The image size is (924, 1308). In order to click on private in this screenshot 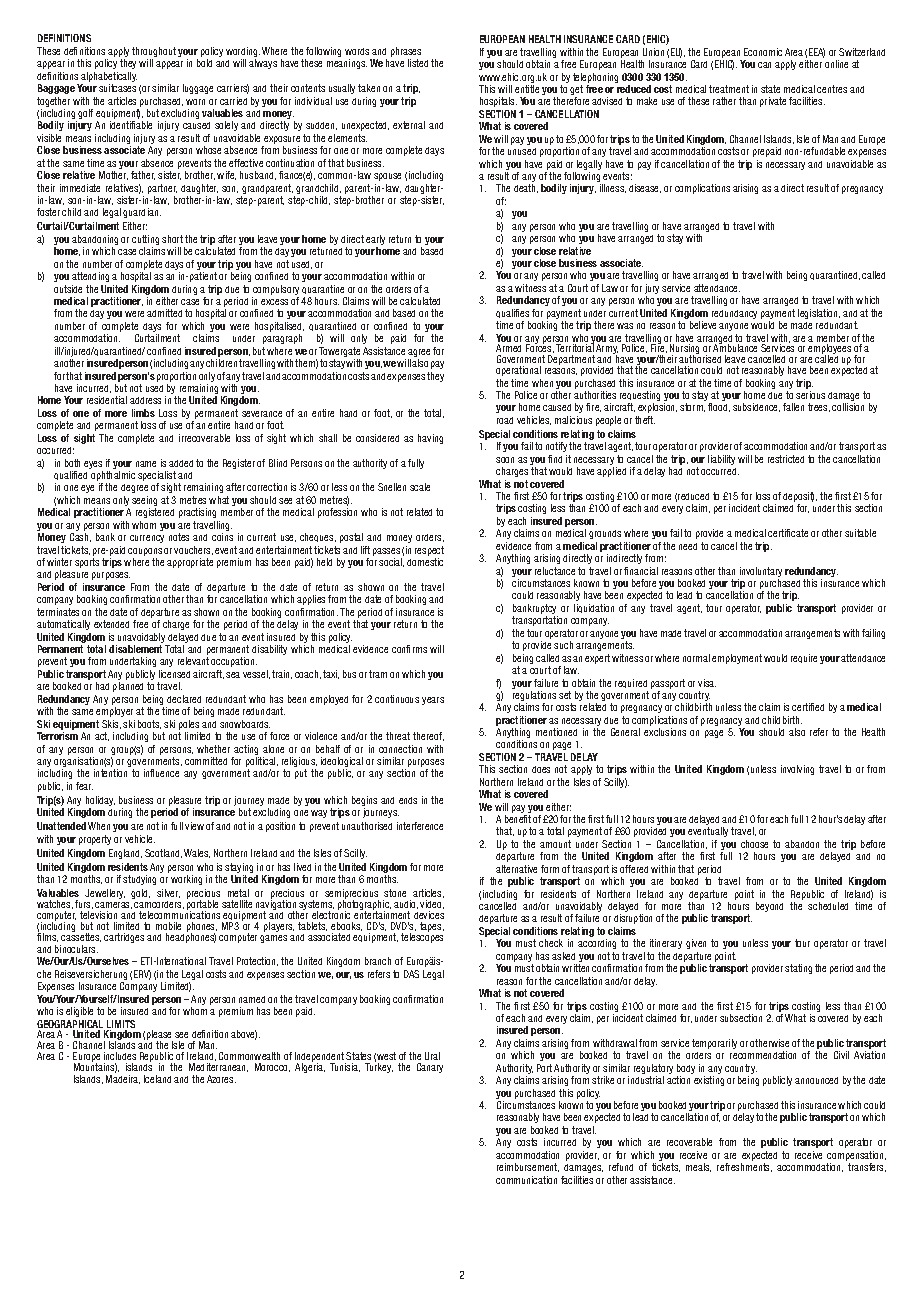, I will do `click(773, 102)`.
